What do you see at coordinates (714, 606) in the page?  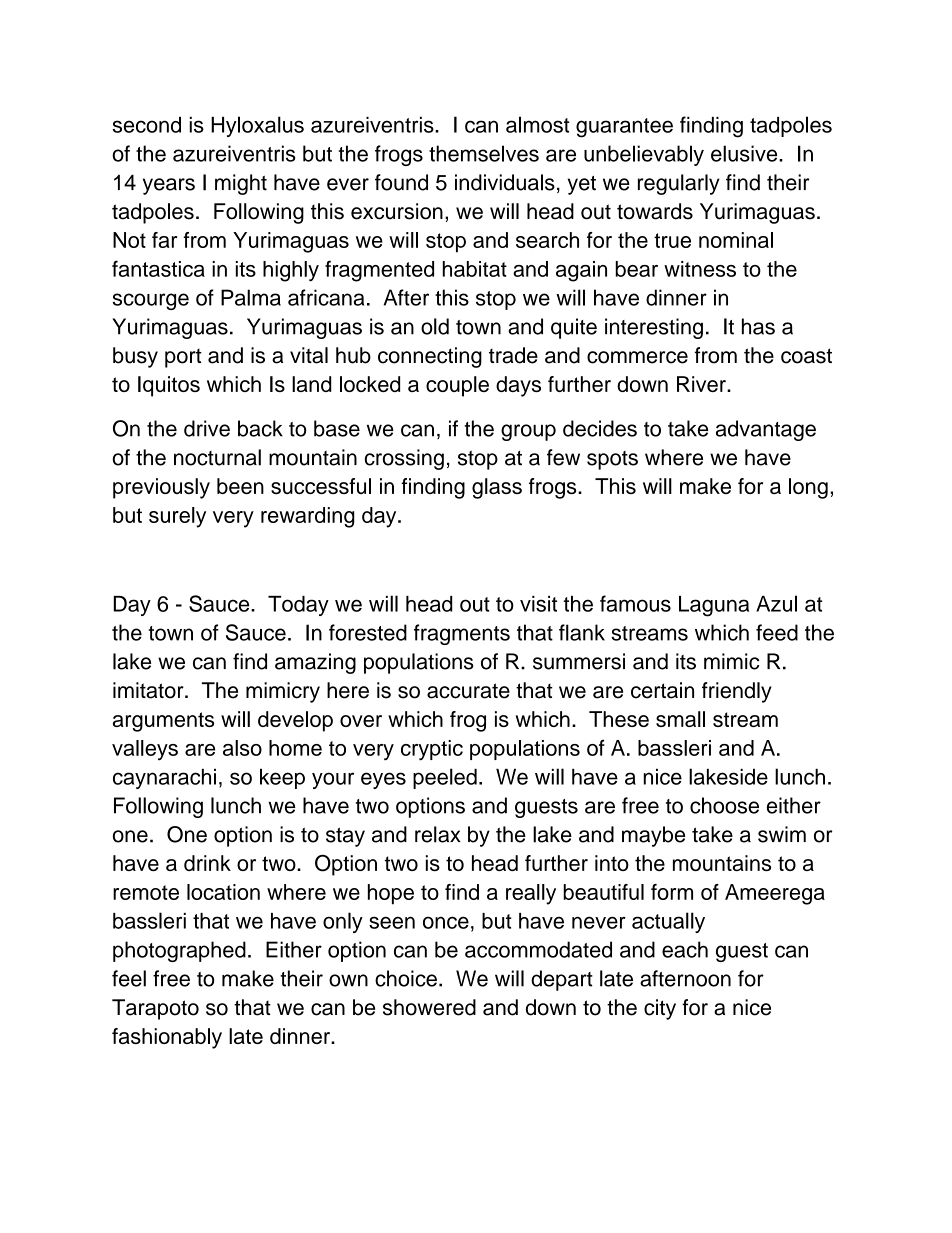 I see `Laguna` at bounding box center [714, 606].
